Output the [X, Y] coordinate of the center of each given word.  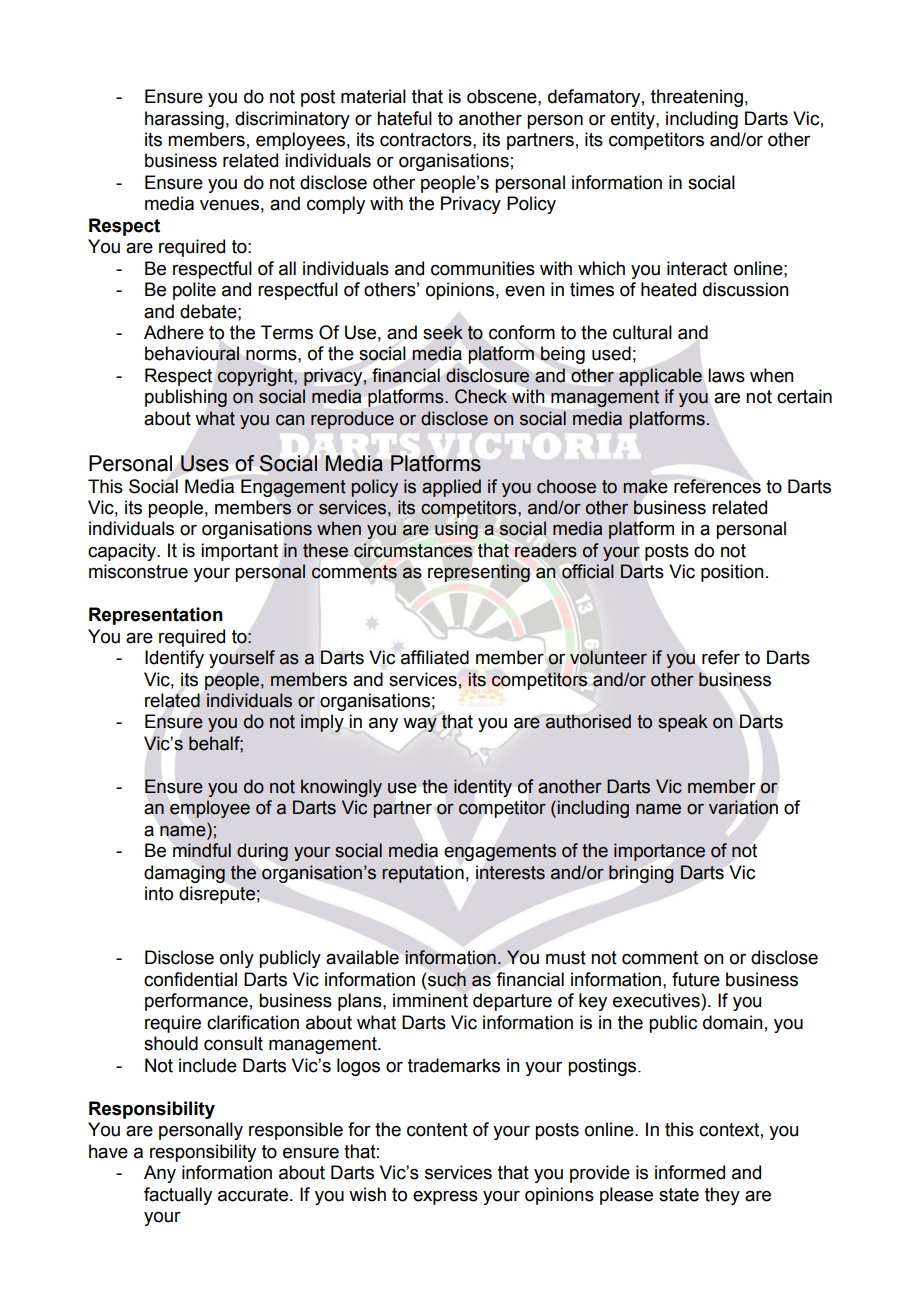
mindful [202, 850]
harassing [184, 120]
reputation [423, 874]
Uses [205, 463]
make [645, 486]
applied [451, 488]
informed [690, 1172]
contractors [427, 140]
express [445, 1198]
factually [178, 1196]
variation [743, 807]
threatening [697, 98]
